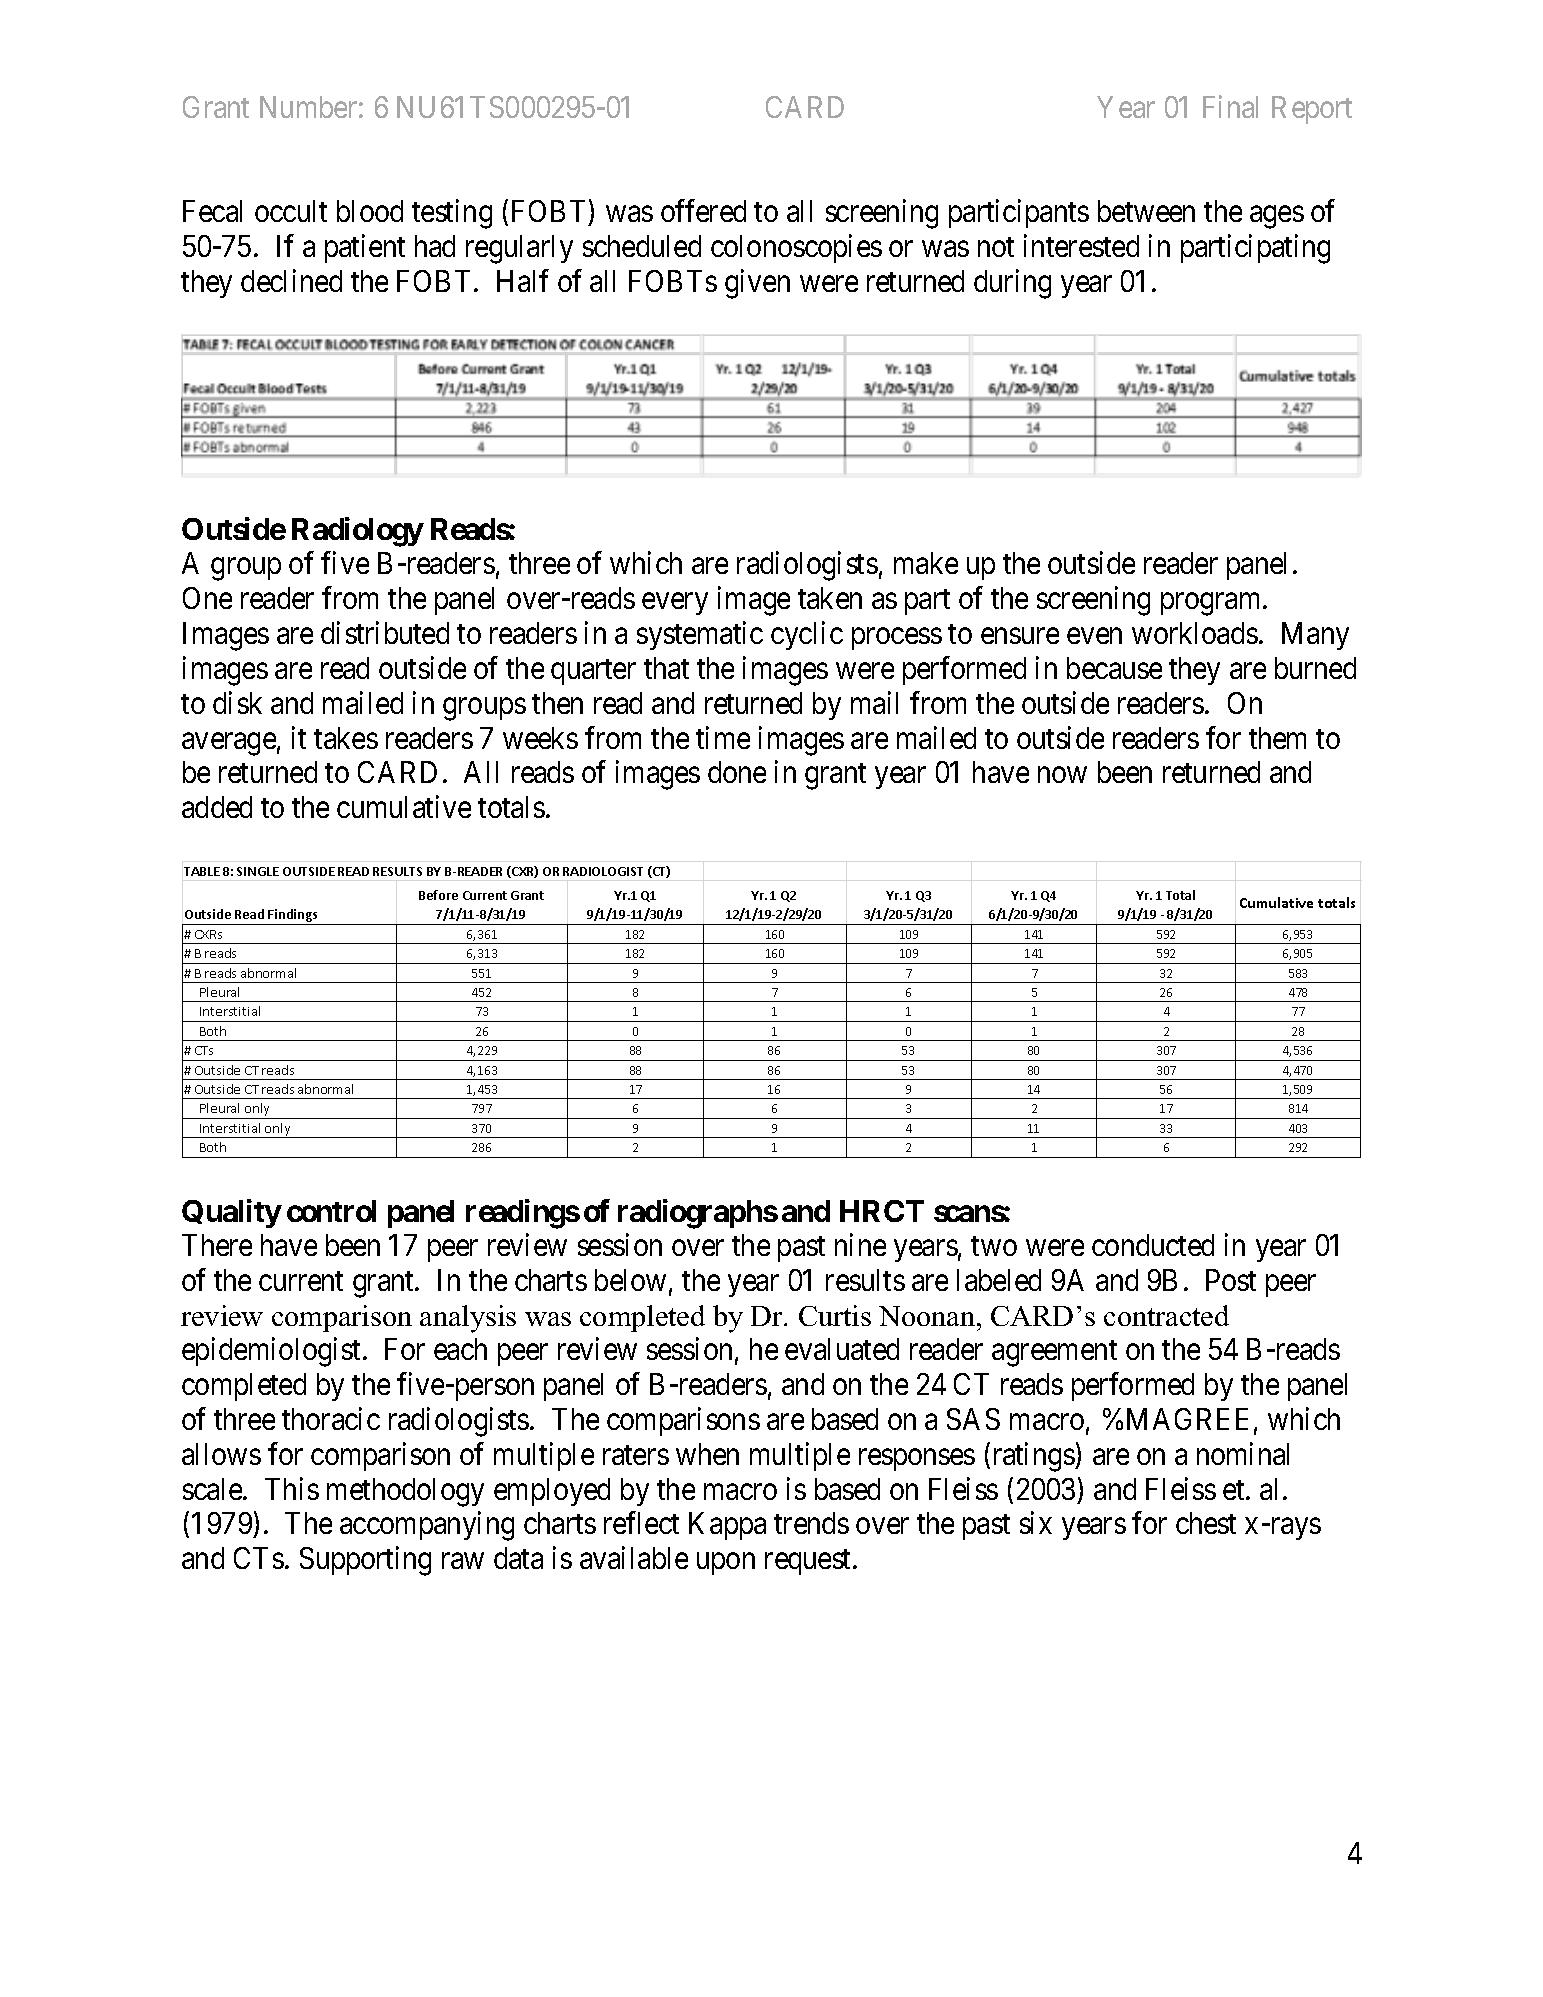  Describe the element at coordinates (1062, 775) in the screenshot. I see `now` at that location.
